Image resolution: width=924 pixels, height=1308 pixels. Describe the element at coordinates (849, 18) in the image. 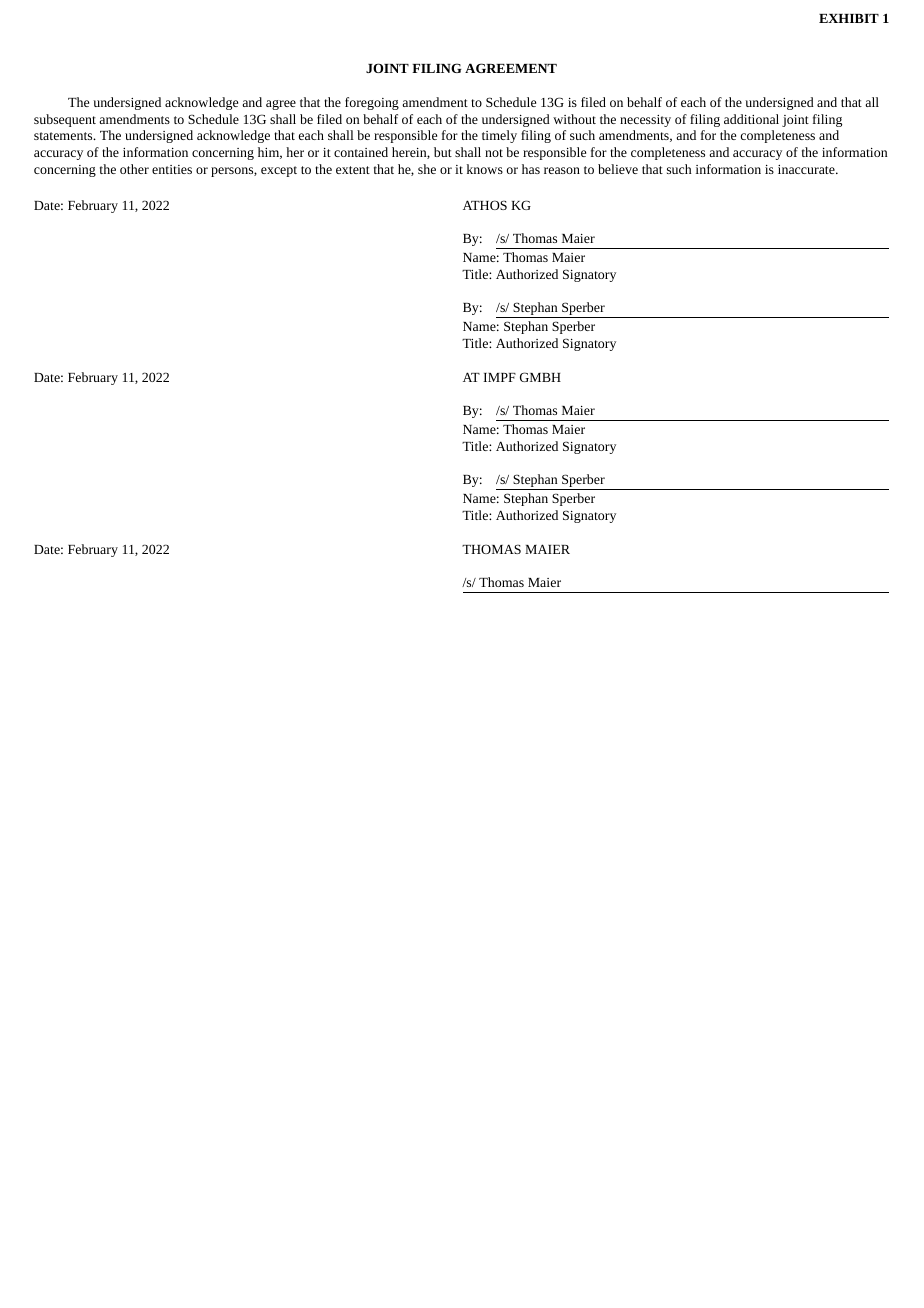

I see `EXHIBIT` at that location.
